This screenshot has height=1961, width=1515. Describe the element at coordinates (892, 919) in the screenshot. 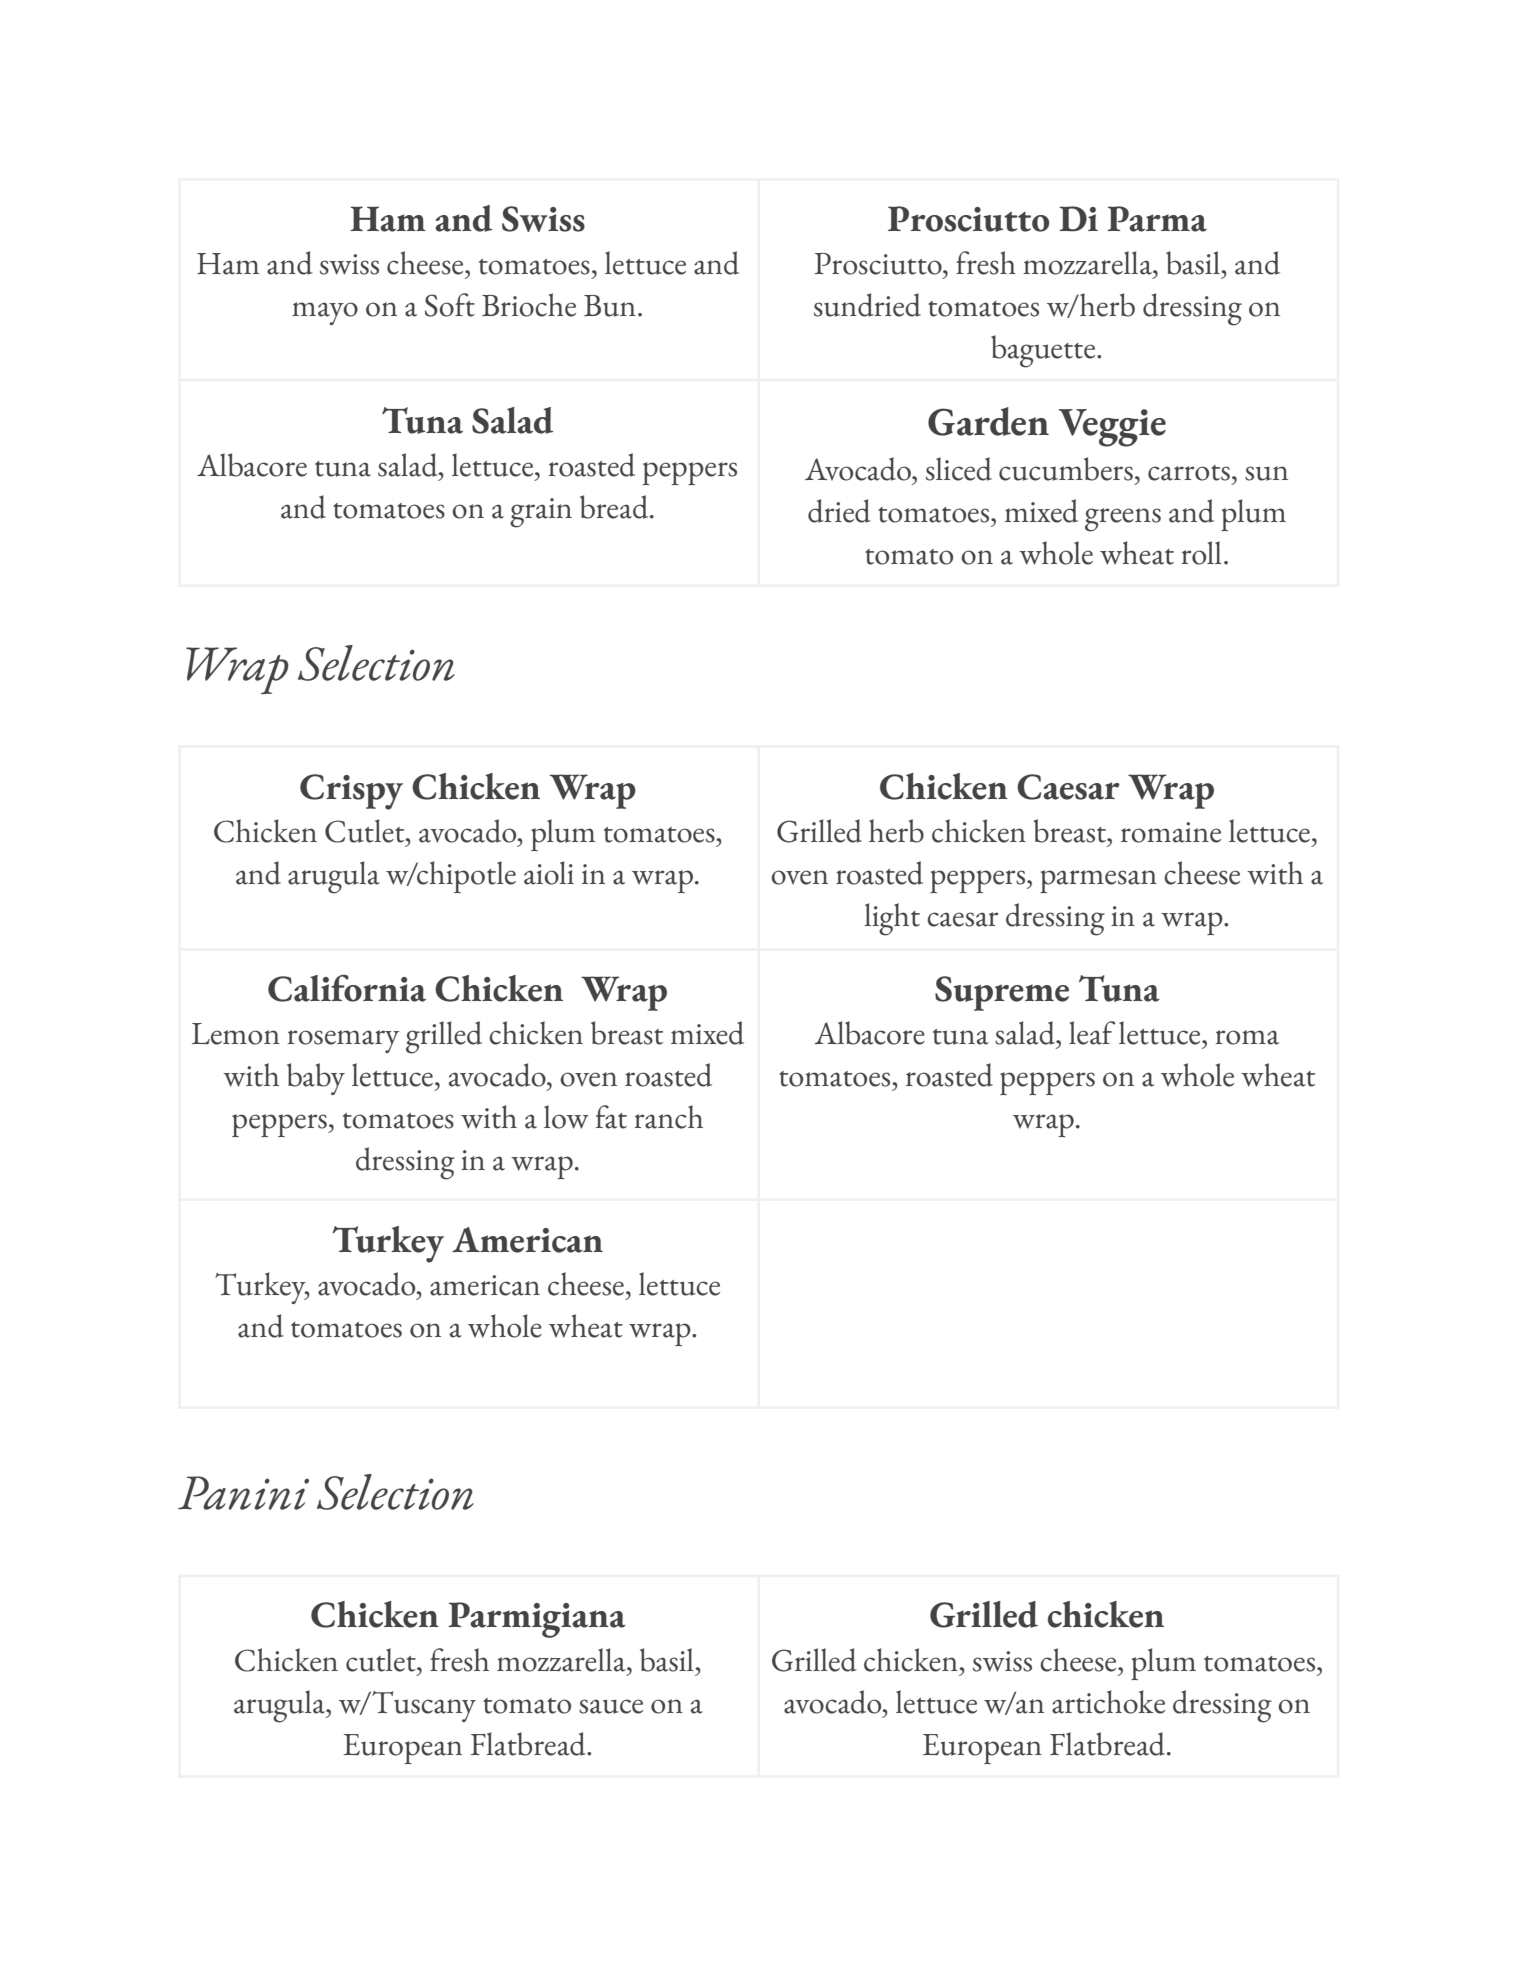

I see `light` at that location.
